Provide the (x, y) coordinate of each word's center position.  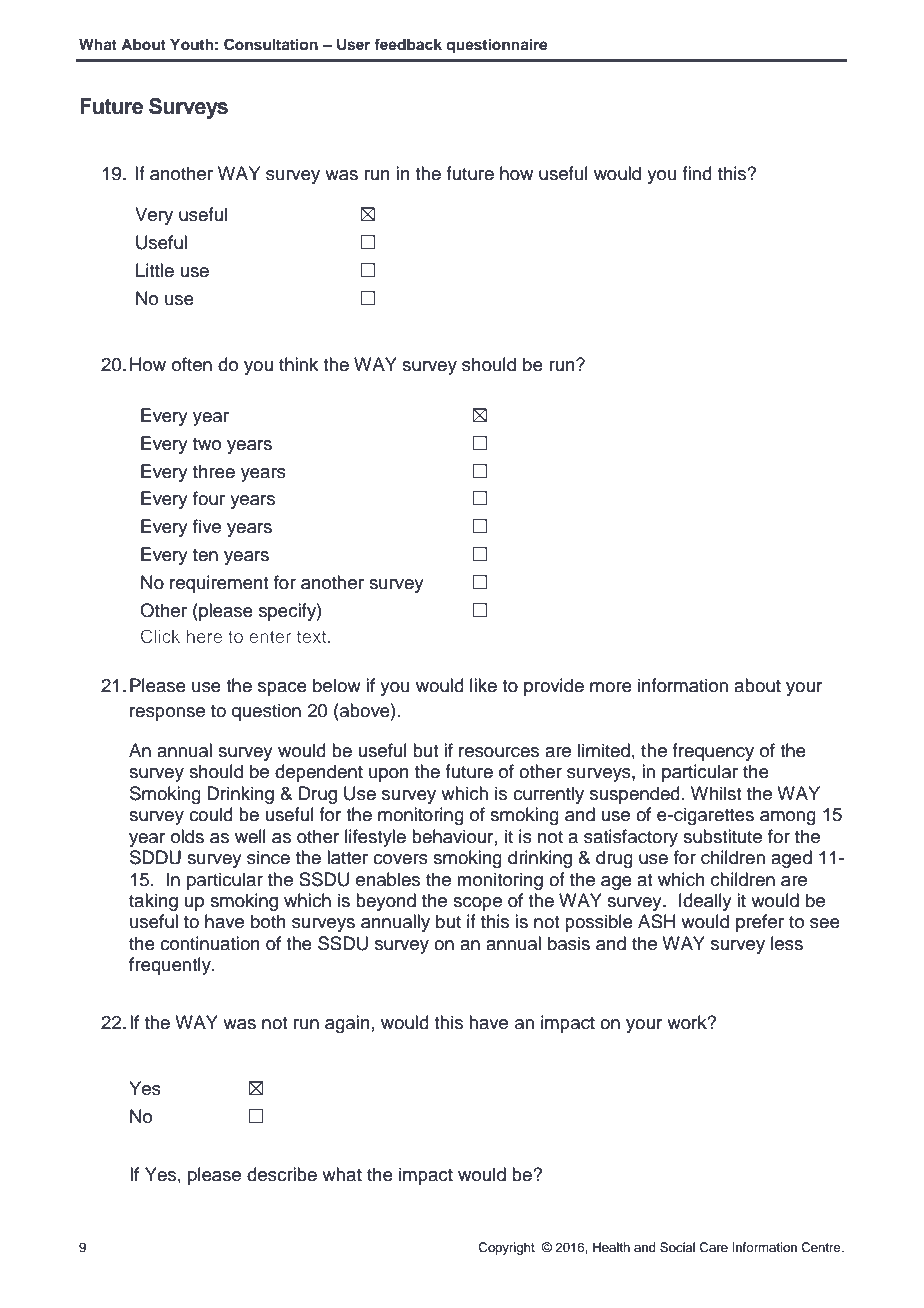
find (697, 173)
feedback (408, 44)
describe (282, 1174)
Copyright (506, 1248)
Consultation (271, 44)
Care (713, 1247)
